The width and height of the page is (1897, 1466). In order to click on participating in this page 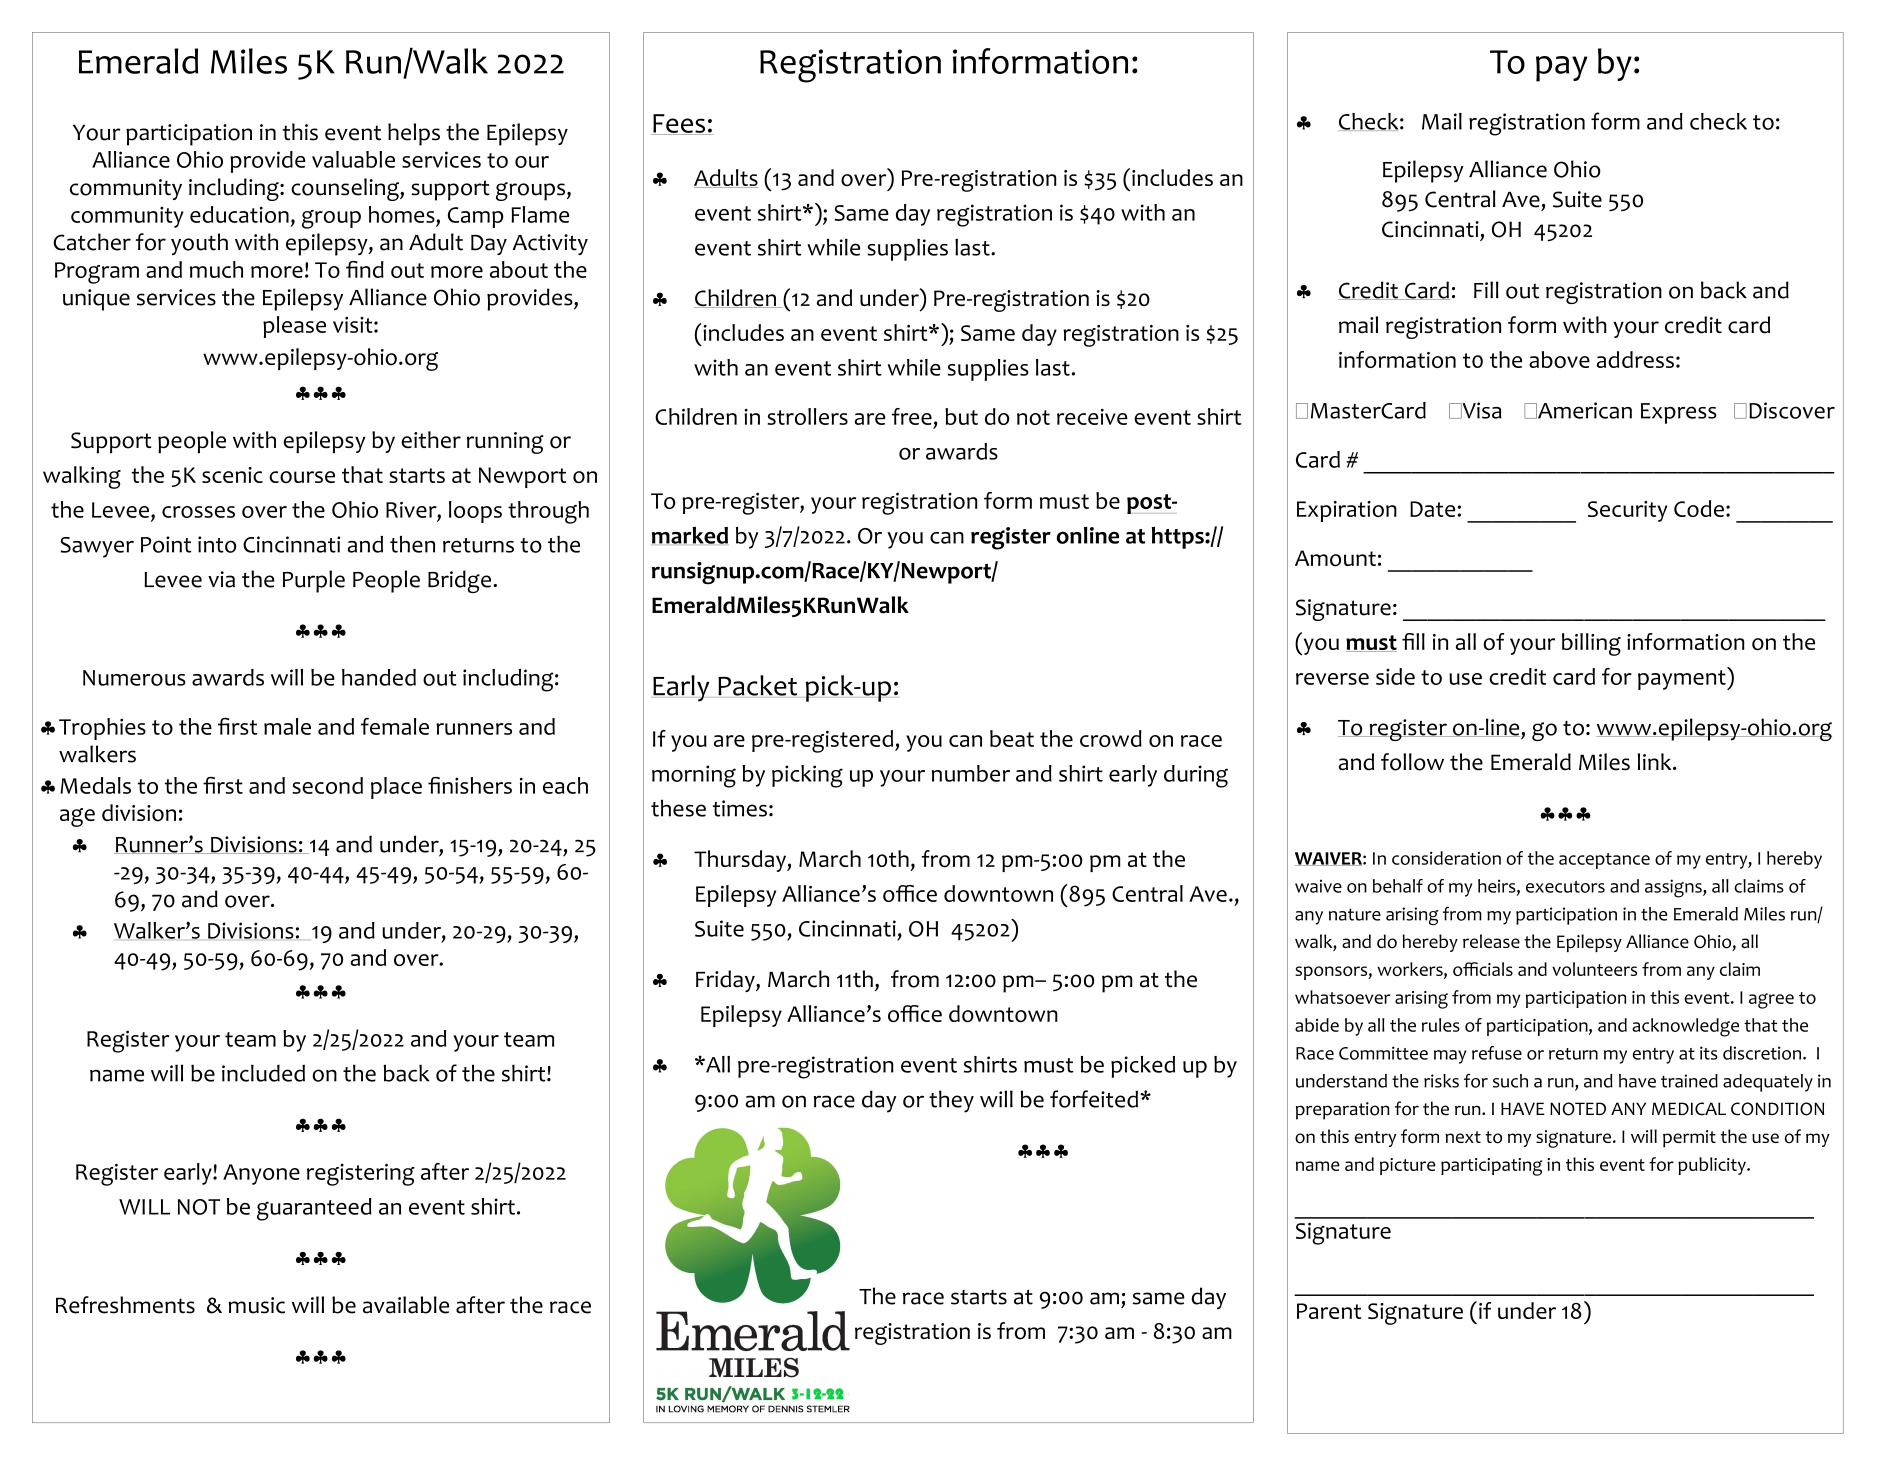, I will do `click(1491, 1167)`.
